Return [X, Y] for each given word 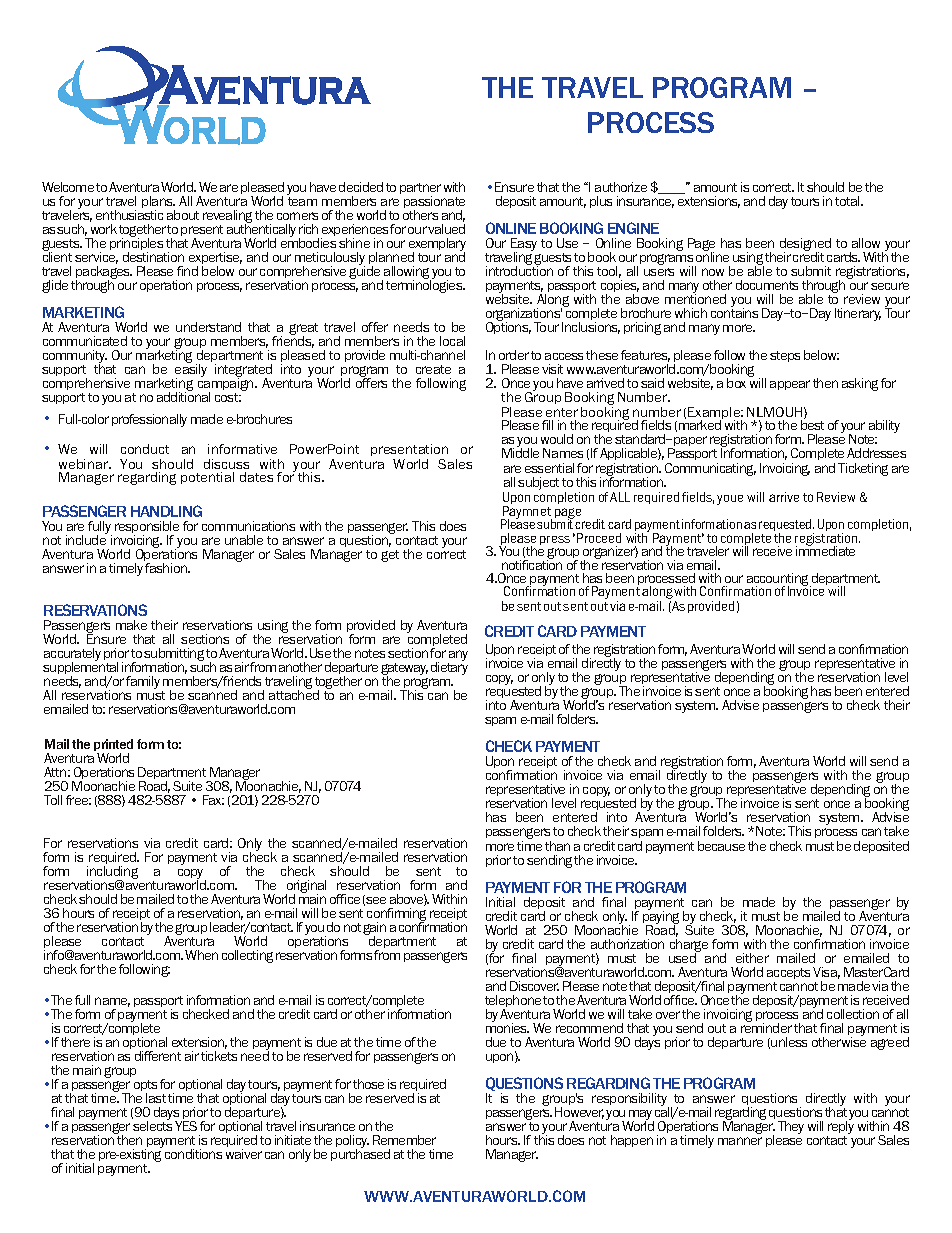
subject [538, 483]
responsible [147, 528]
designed [805, 246]
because [721, 846]
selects [152, 1125]
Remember [404, 1140]
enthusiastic [129, 215]
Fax [213, 800]
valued [446, 229]
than [557, 846]
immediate [825, 550]
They [791, 1127]
